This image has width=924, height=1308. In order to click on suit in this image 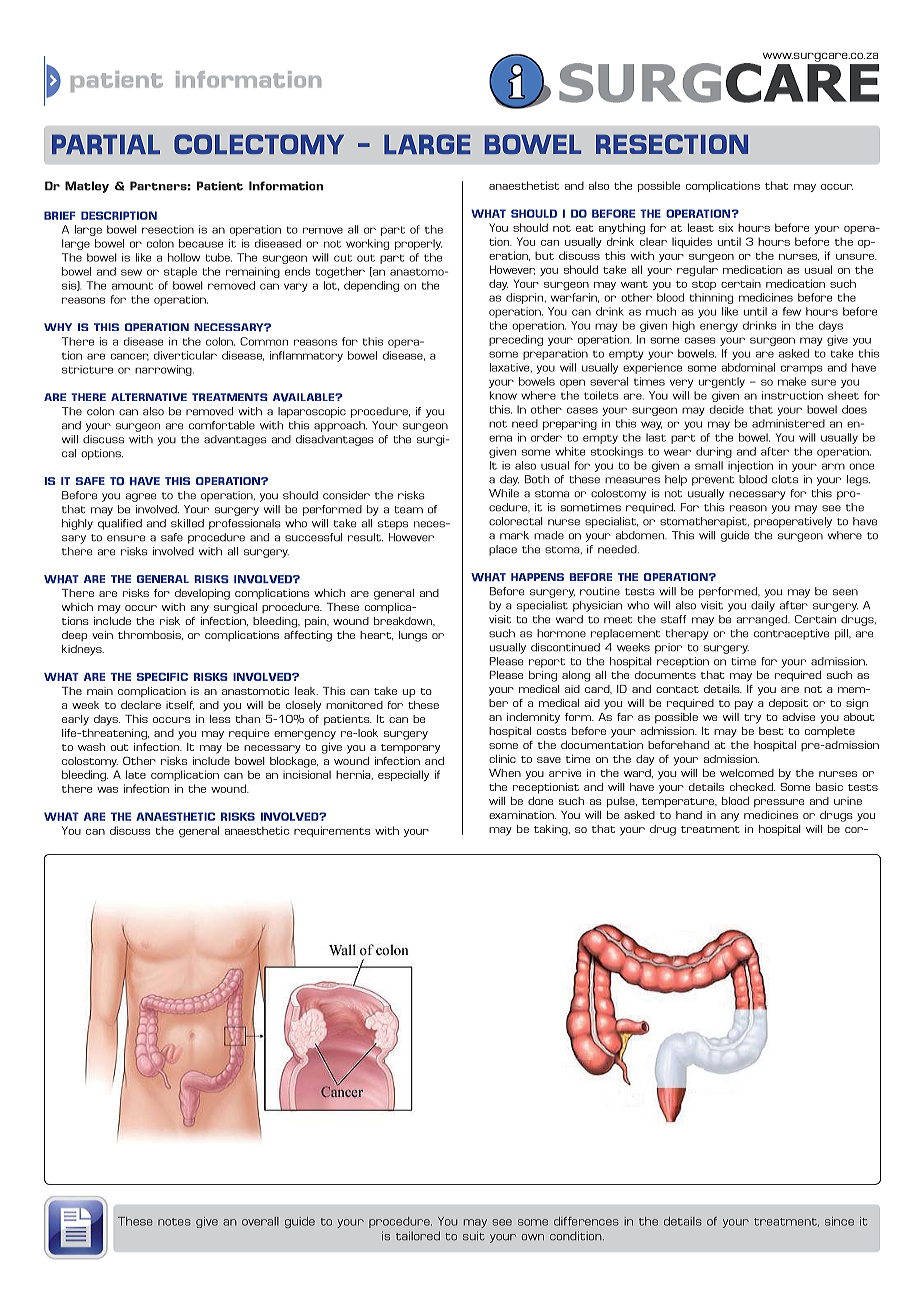, I will do `click(473, 1235)`.
